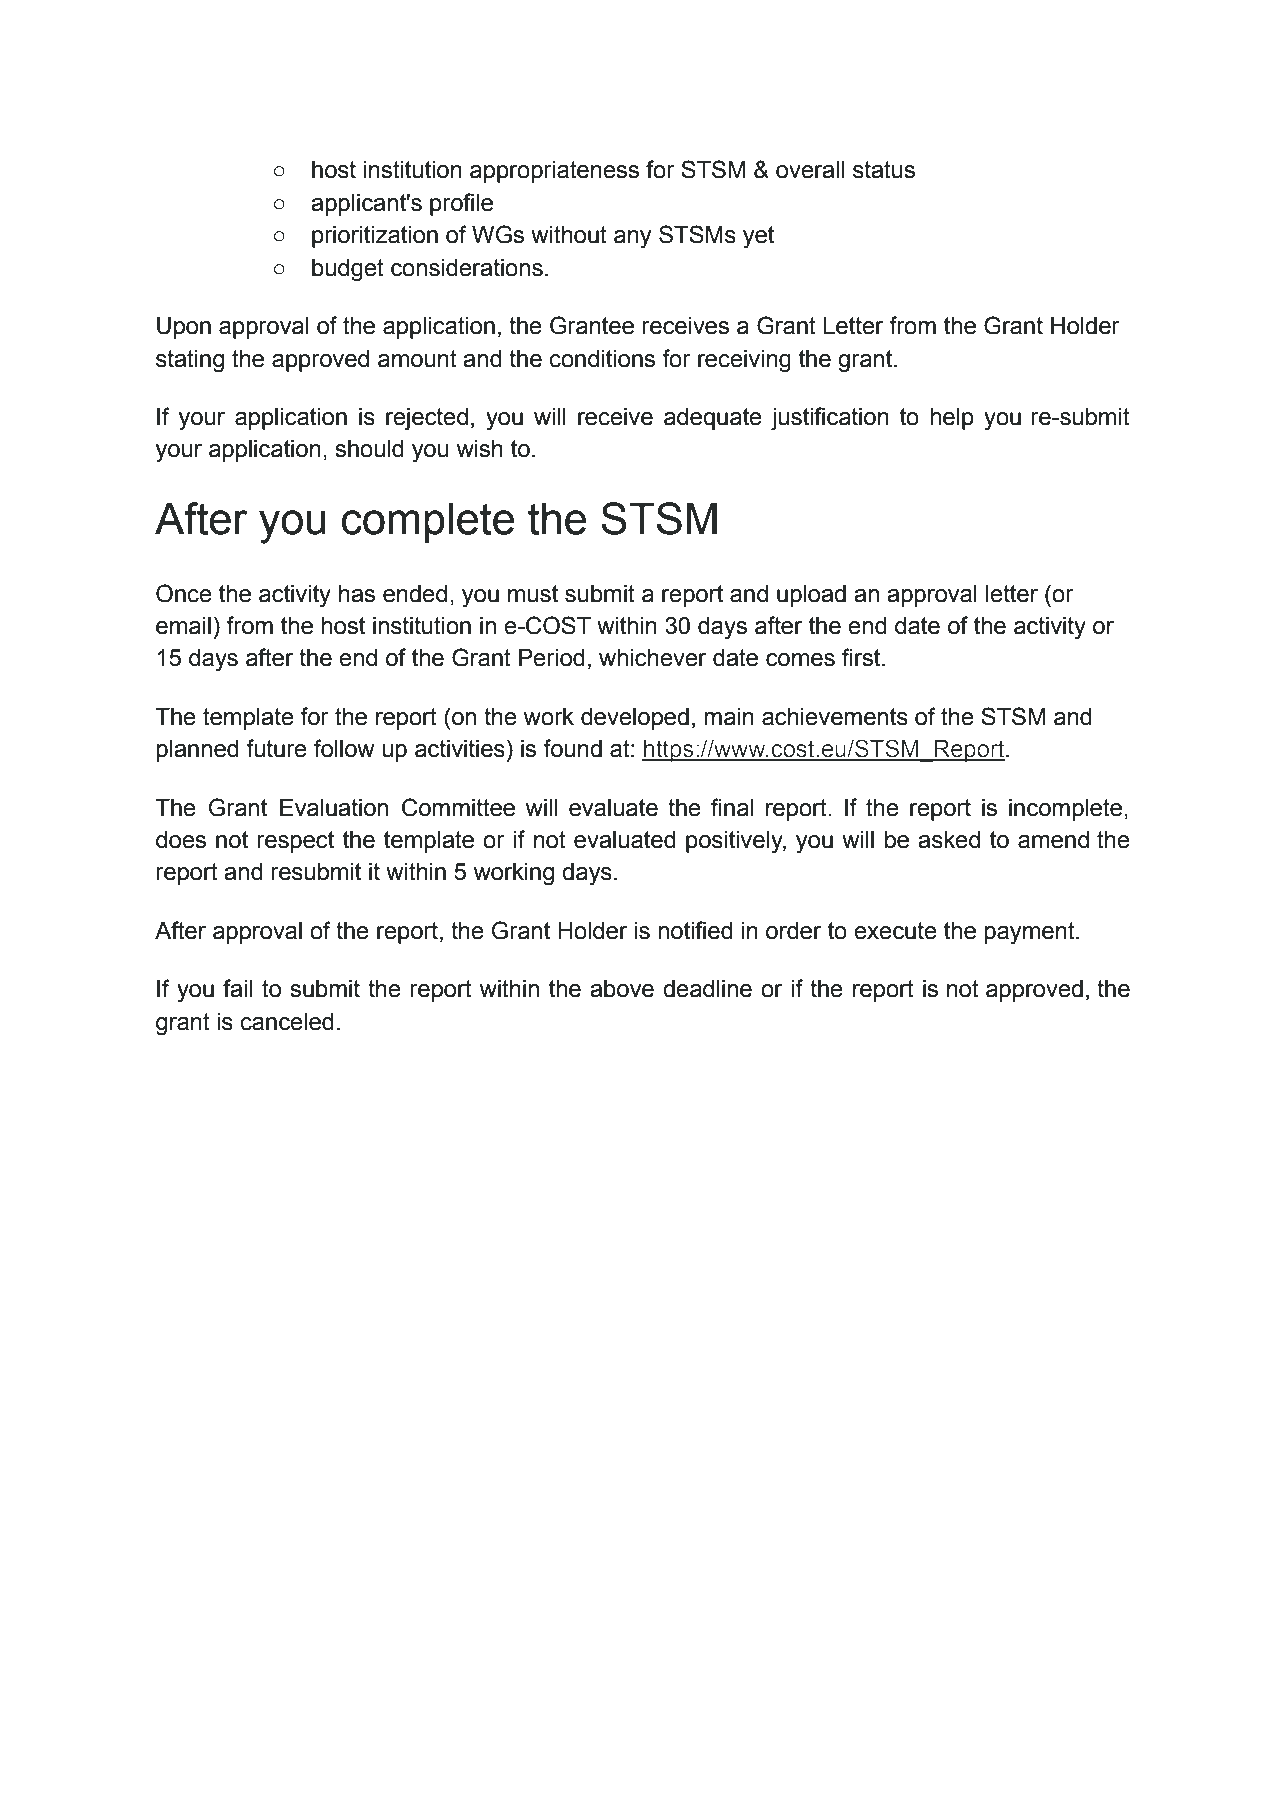 This screenshot has width=1288, height=1820. Describe the element at coordinates (375, 237) in the screenshot. I see `prioritization` at that location.
